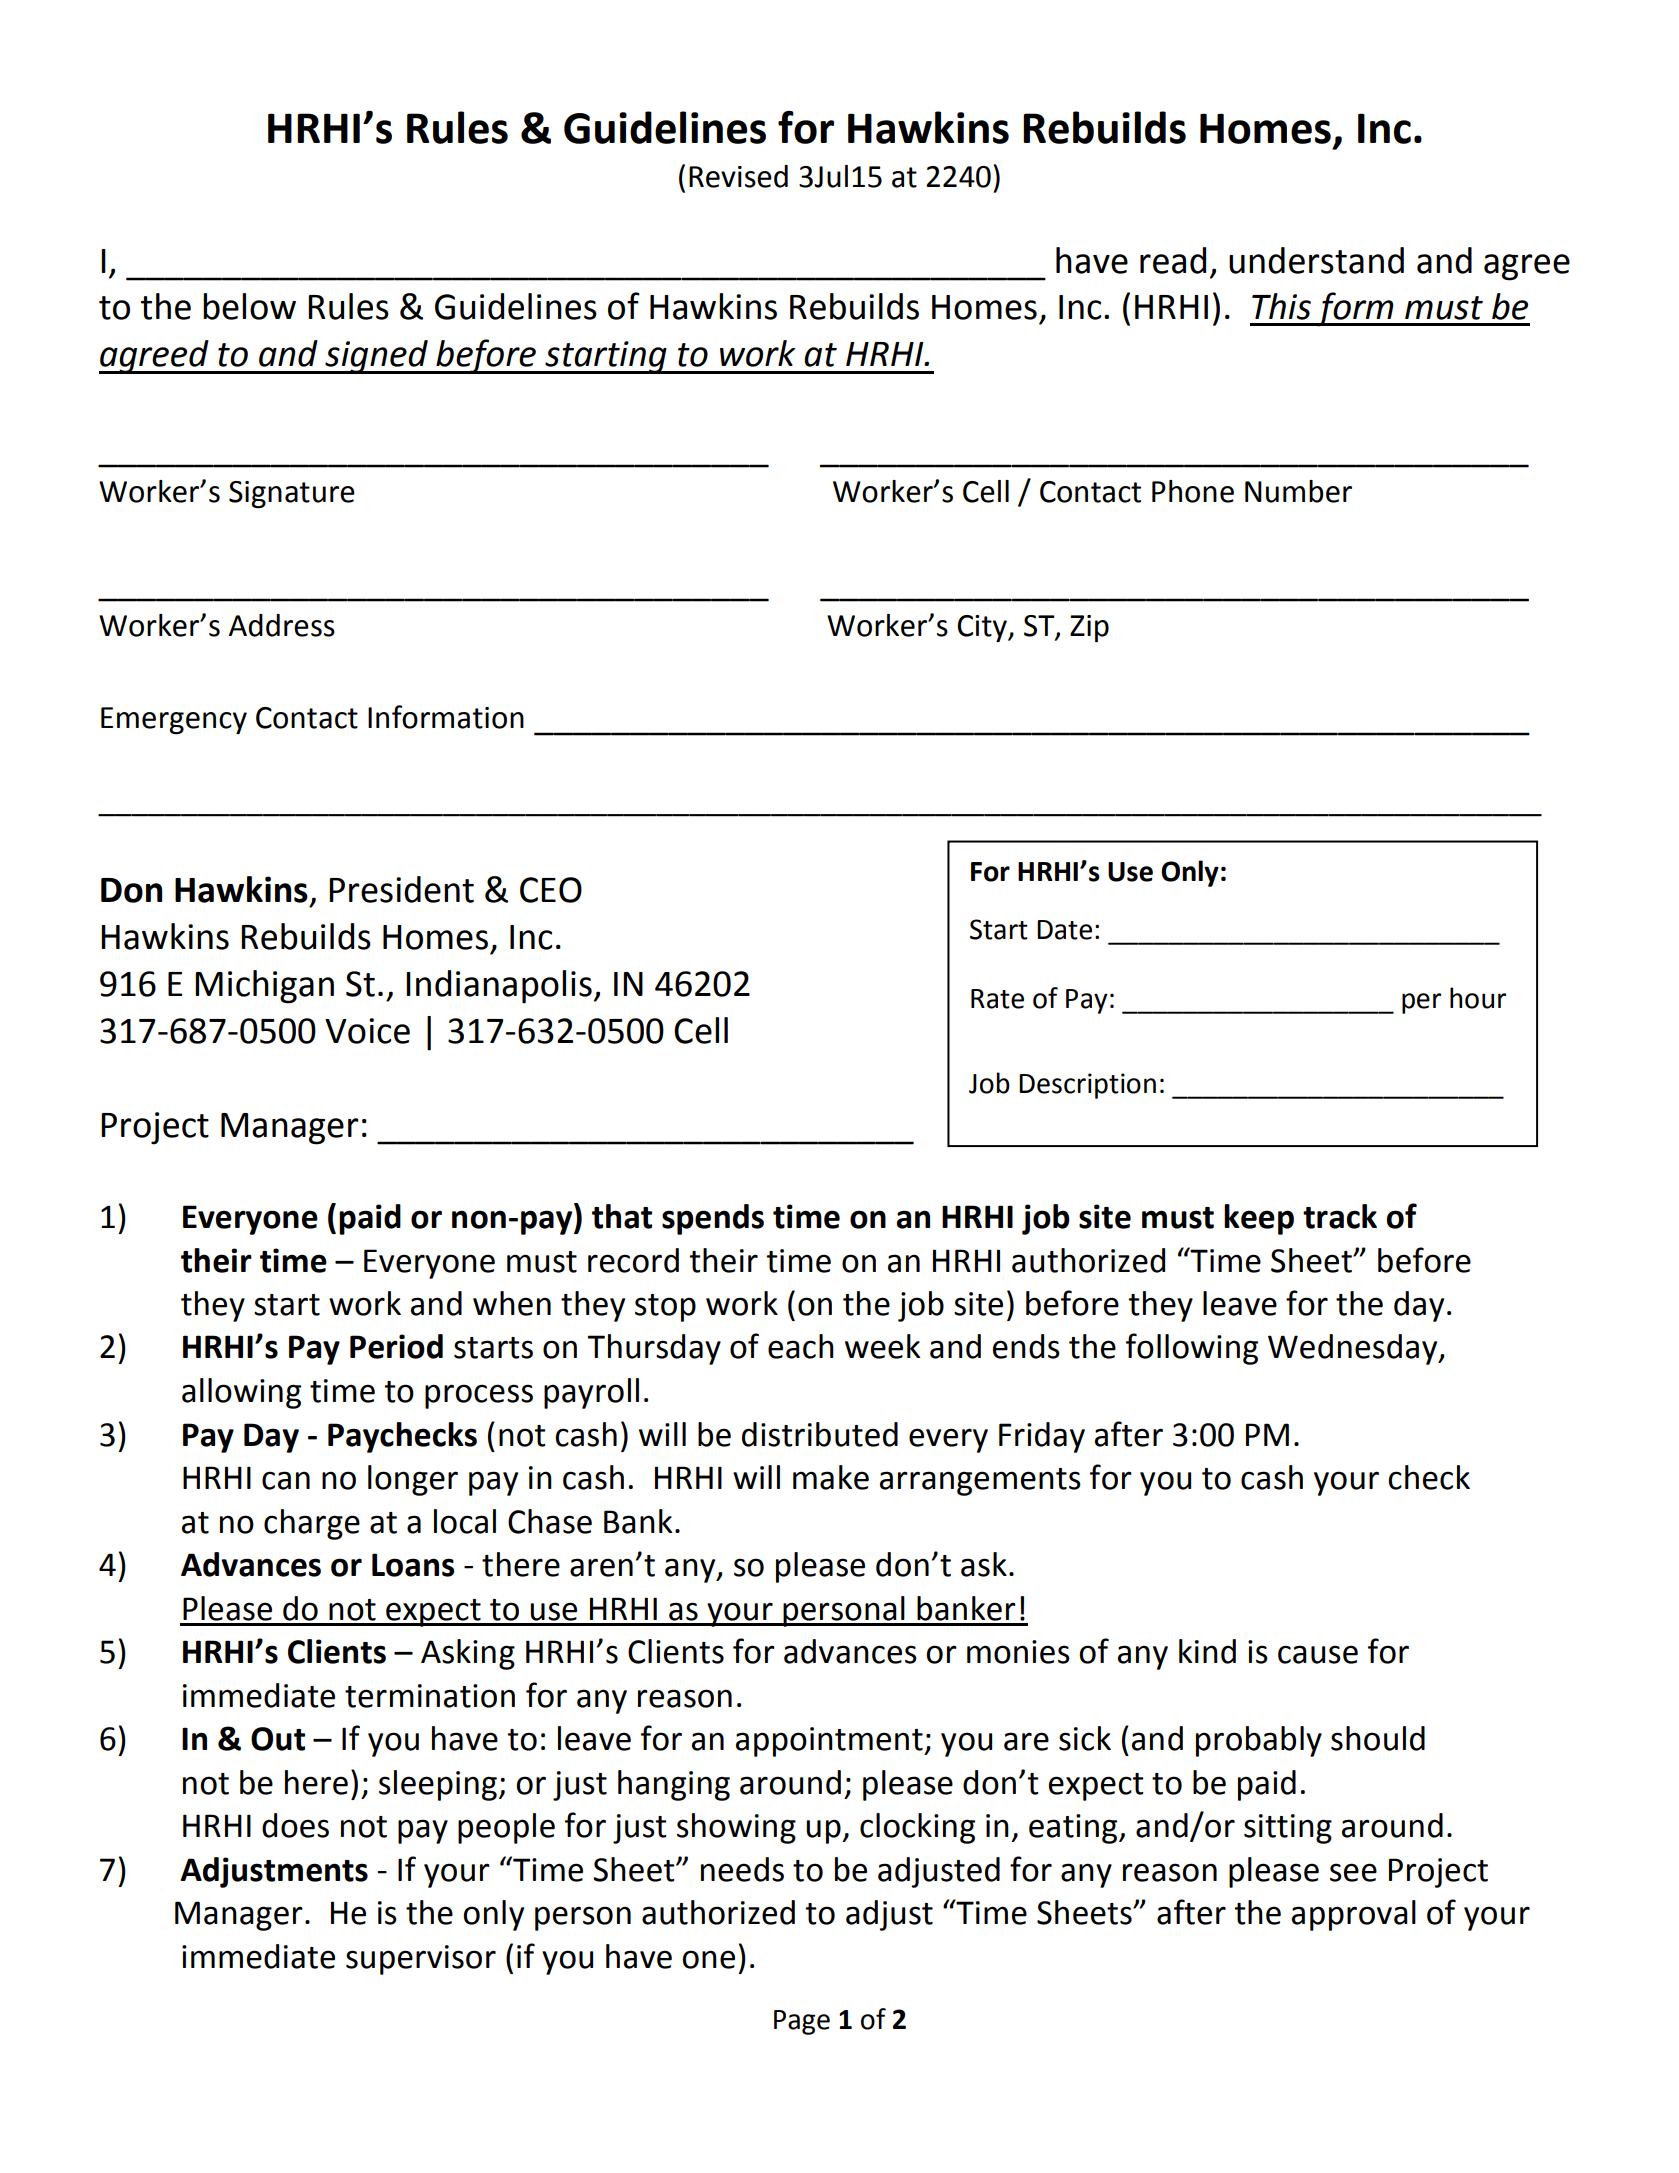 The height and width of the screenshot is (2173, 1679). Describe the element at coordinates (997, 999) in the screenshot. I see `Rate` at that location.
